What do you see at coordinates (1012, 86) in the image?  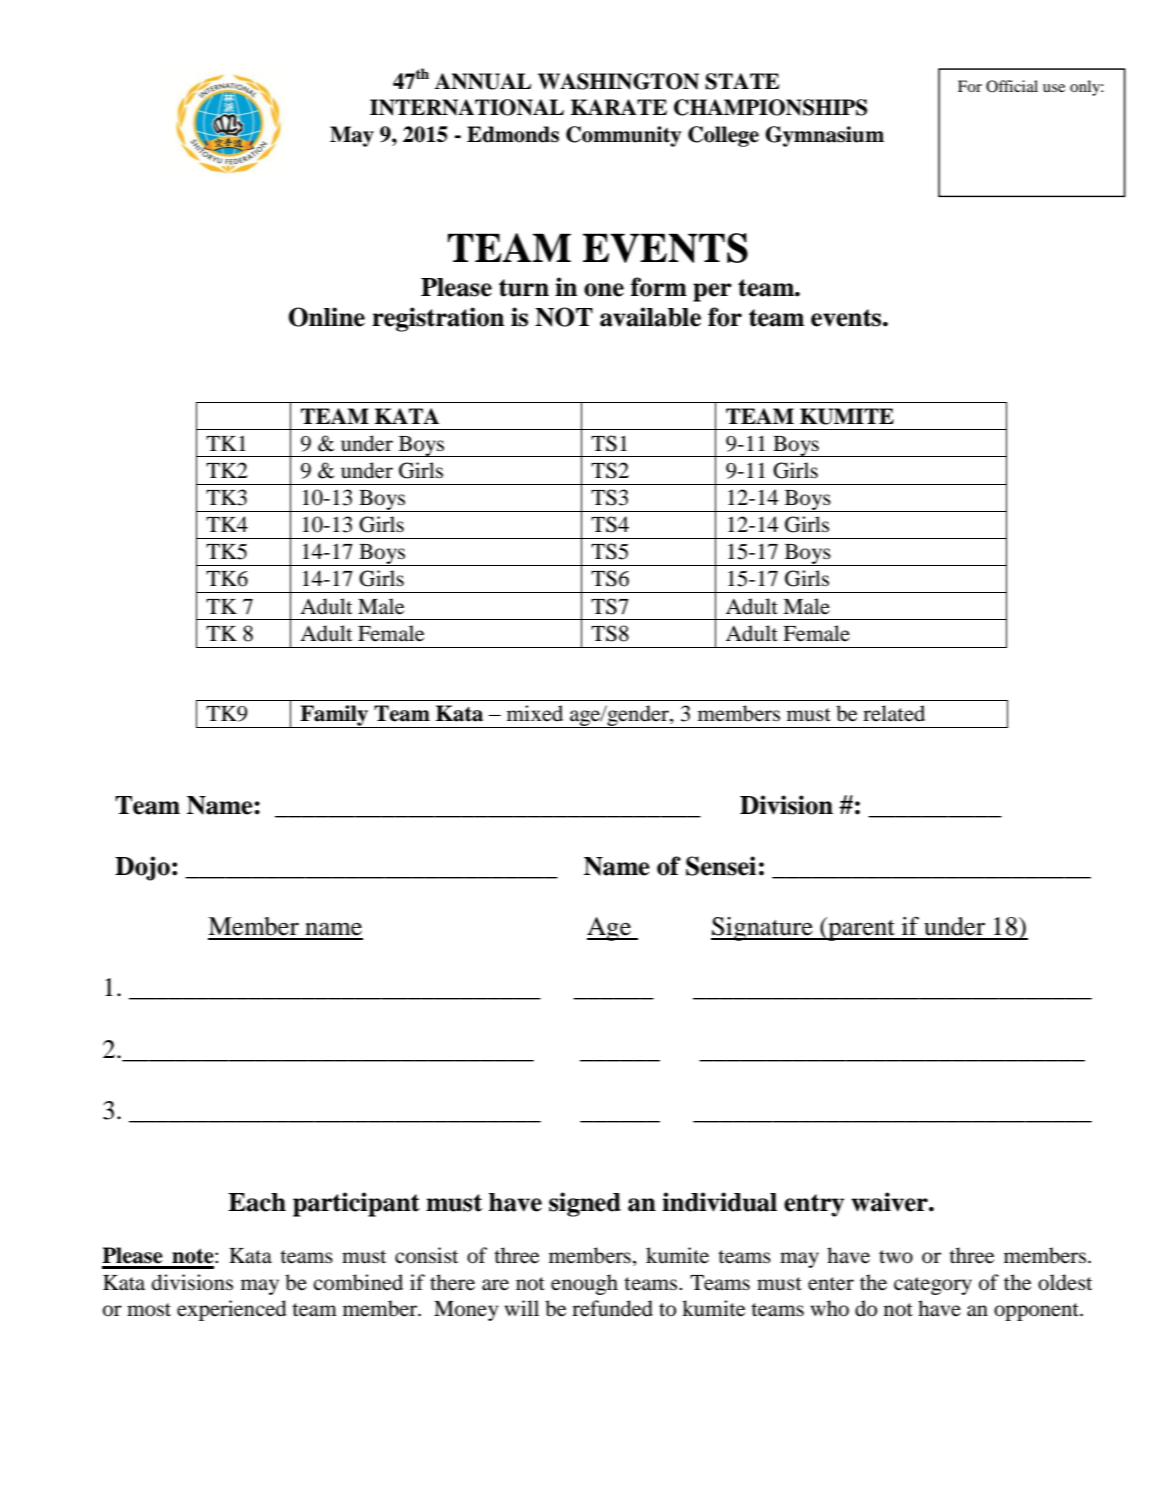 I see `Official` at bounding box center [1012, 86].
